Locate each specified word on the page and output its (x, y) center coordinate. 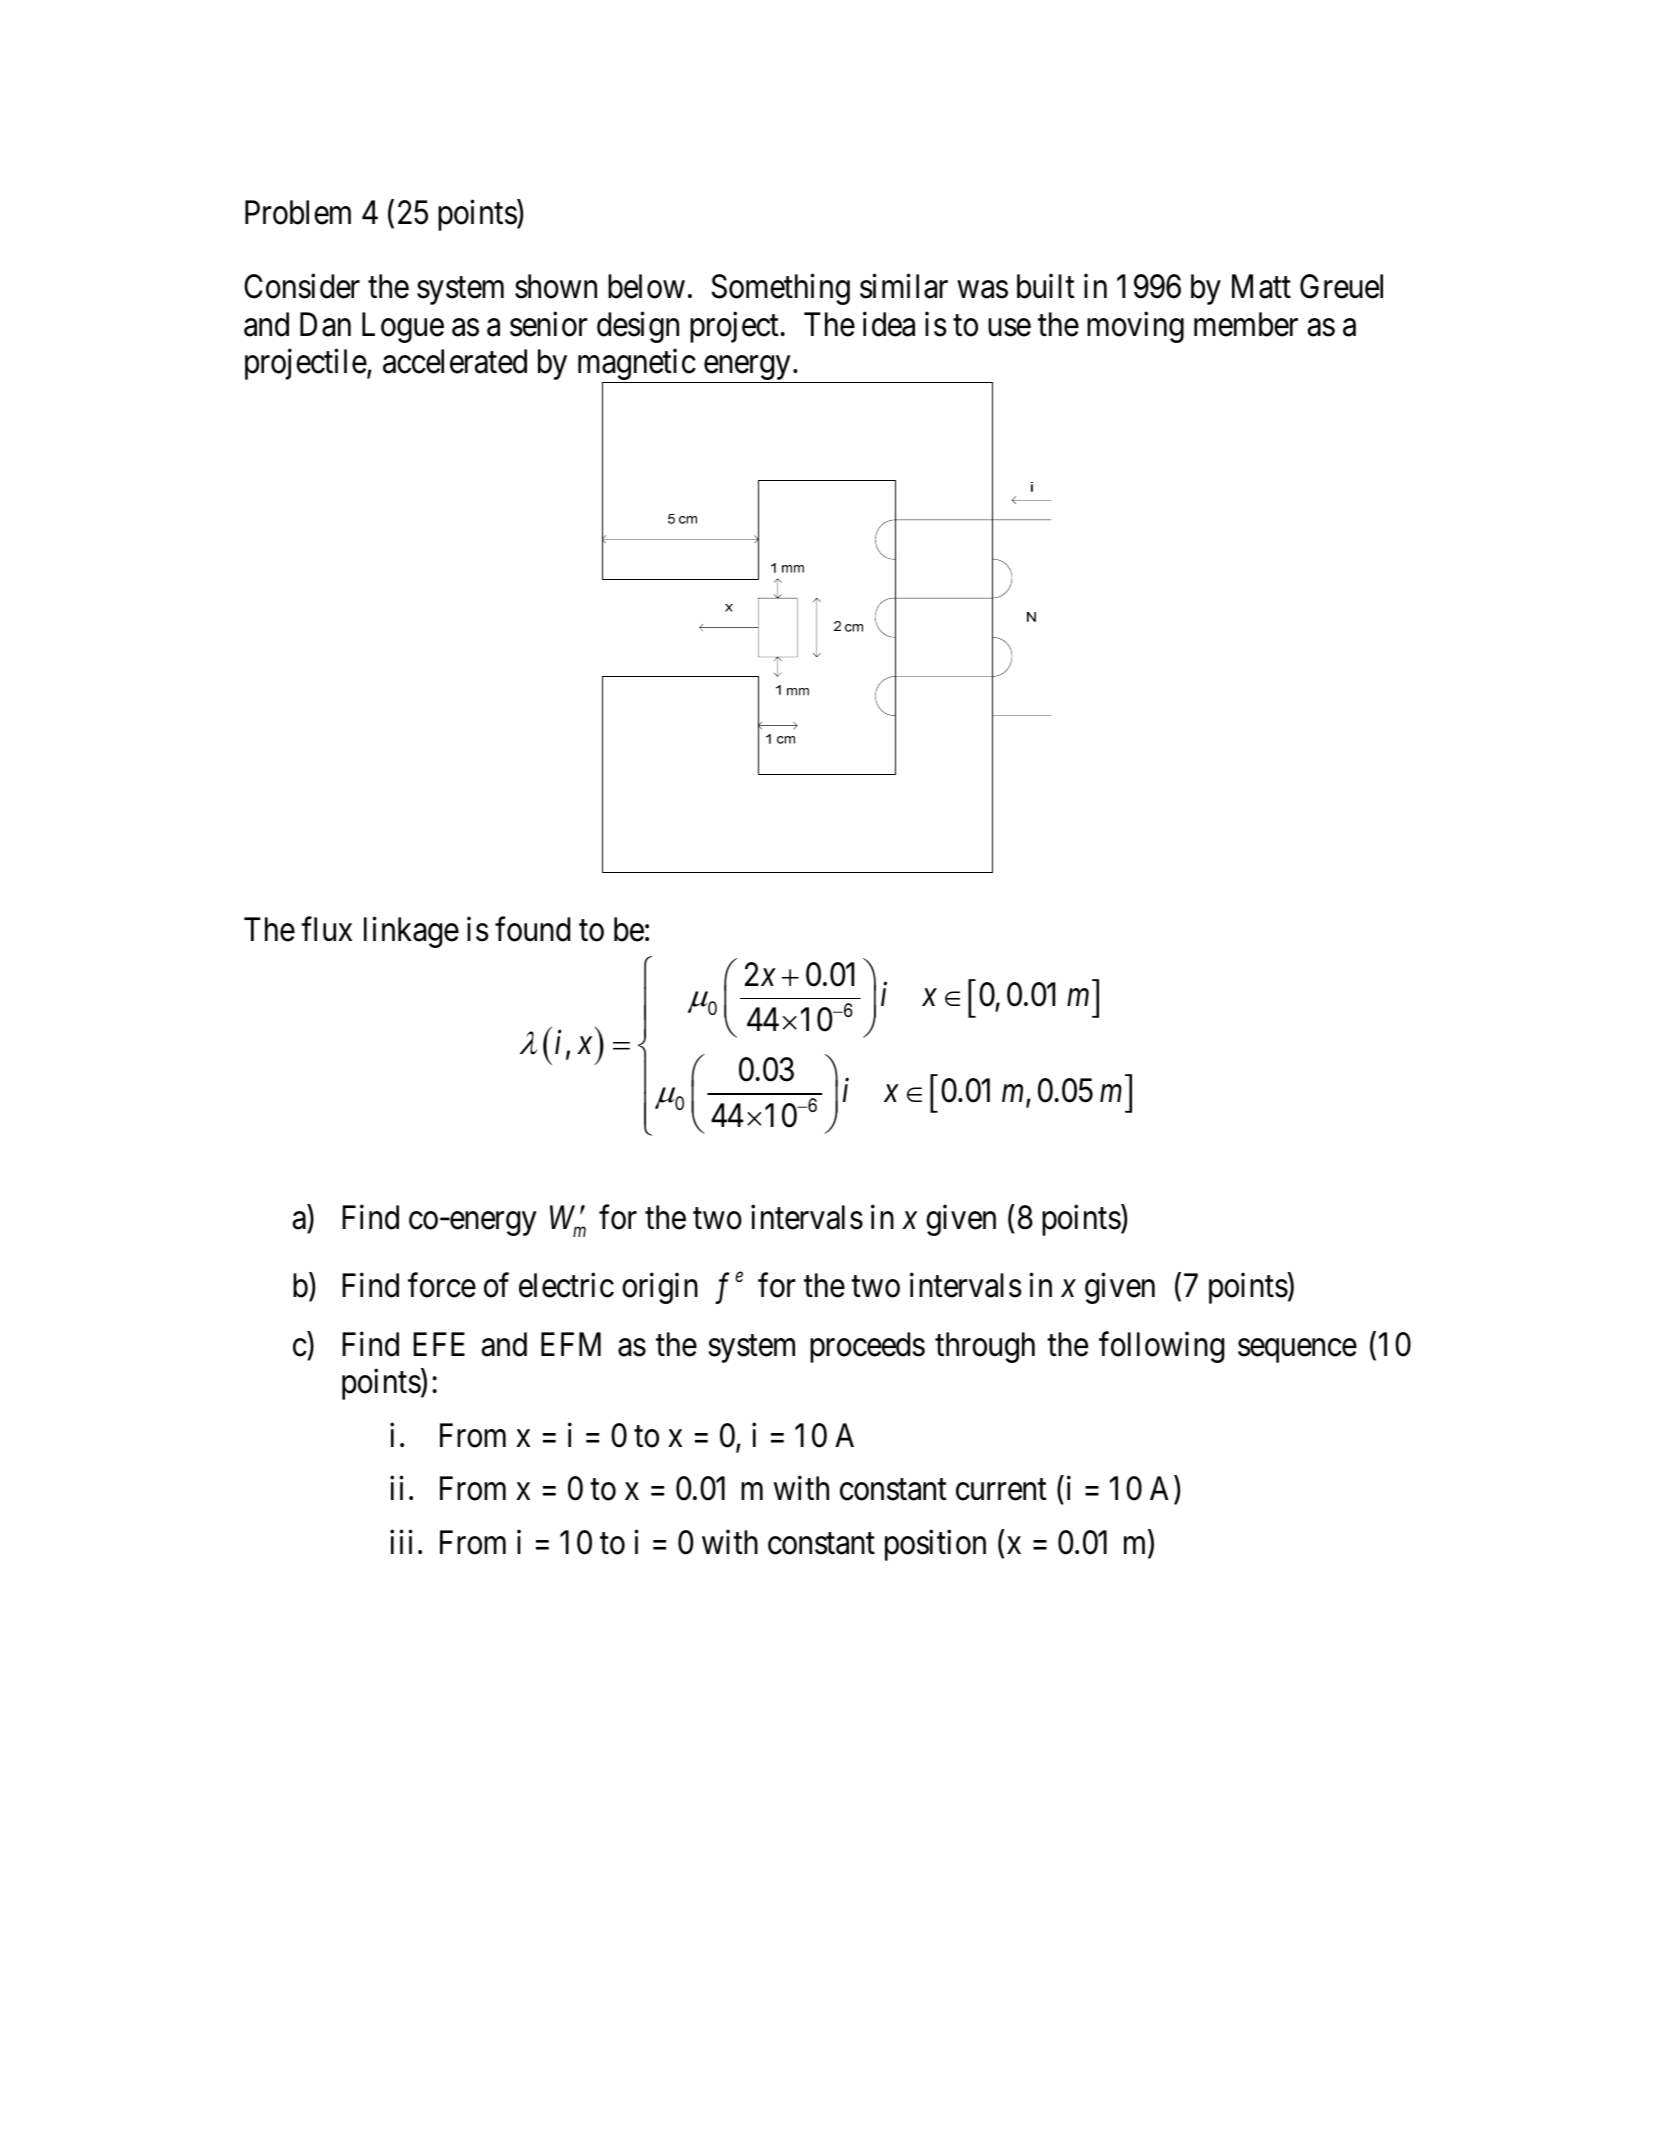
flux (326, 929)
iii (401, 1542)
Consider (302, 286)
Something (780, 289)
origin (660, 1288)
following (1161, 1347)
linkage (411, 932)
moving (1135, 327)
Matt (1261, 287)
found (532, 929)
